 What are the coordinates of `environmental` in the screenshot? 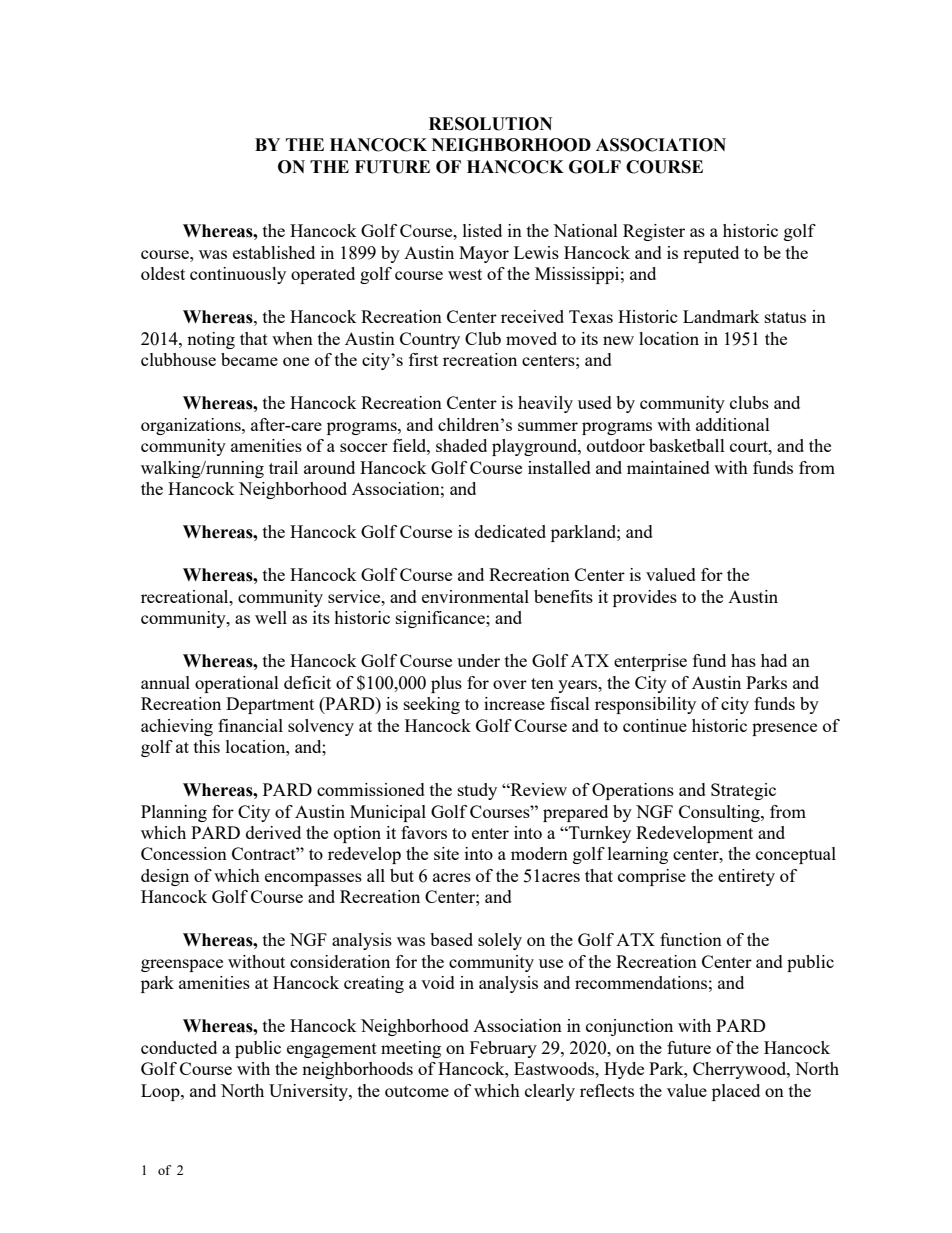 It's located at (475, 596).
